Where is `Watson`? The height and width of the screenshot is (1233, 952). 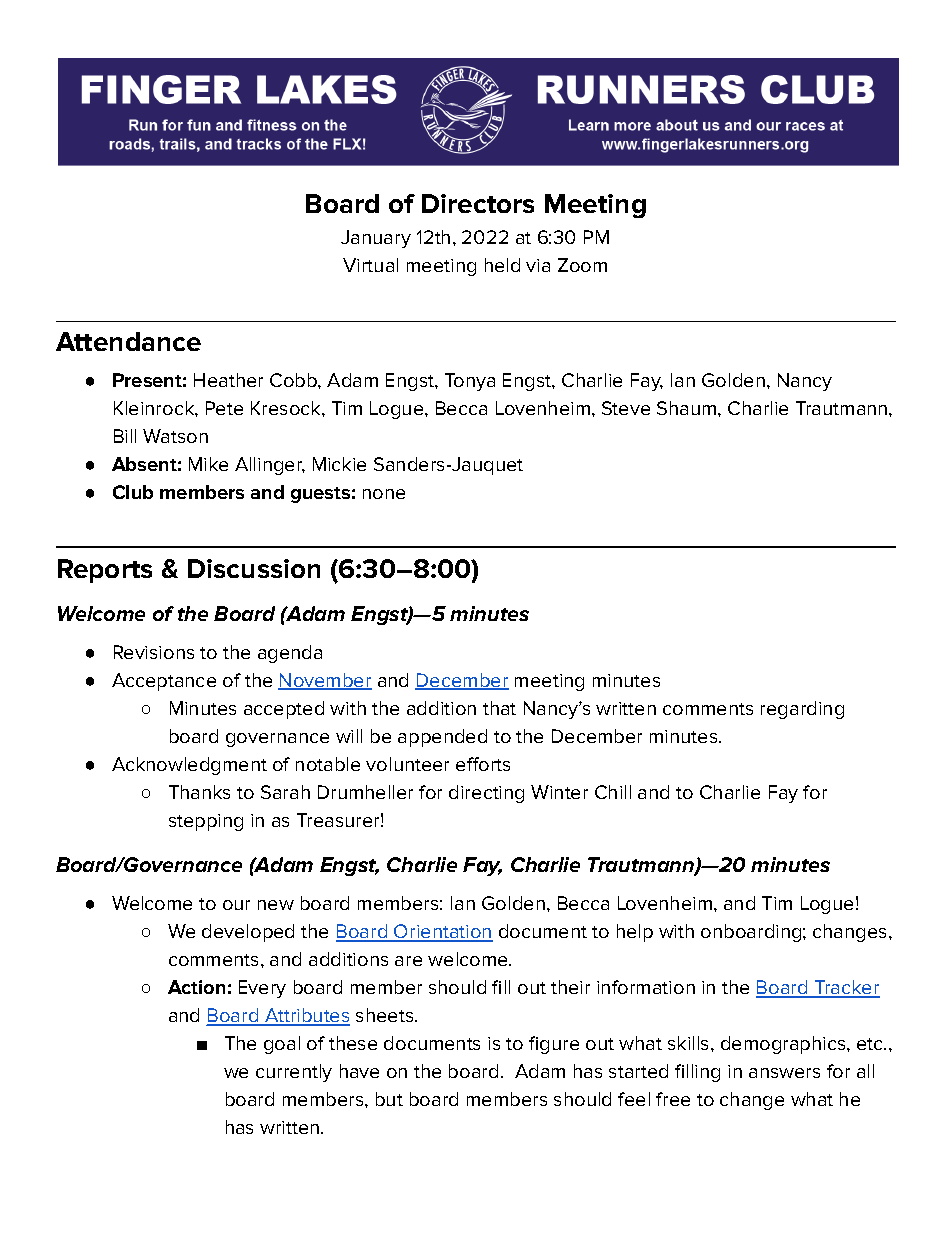 Watson is located at coordinates (175, 436).
